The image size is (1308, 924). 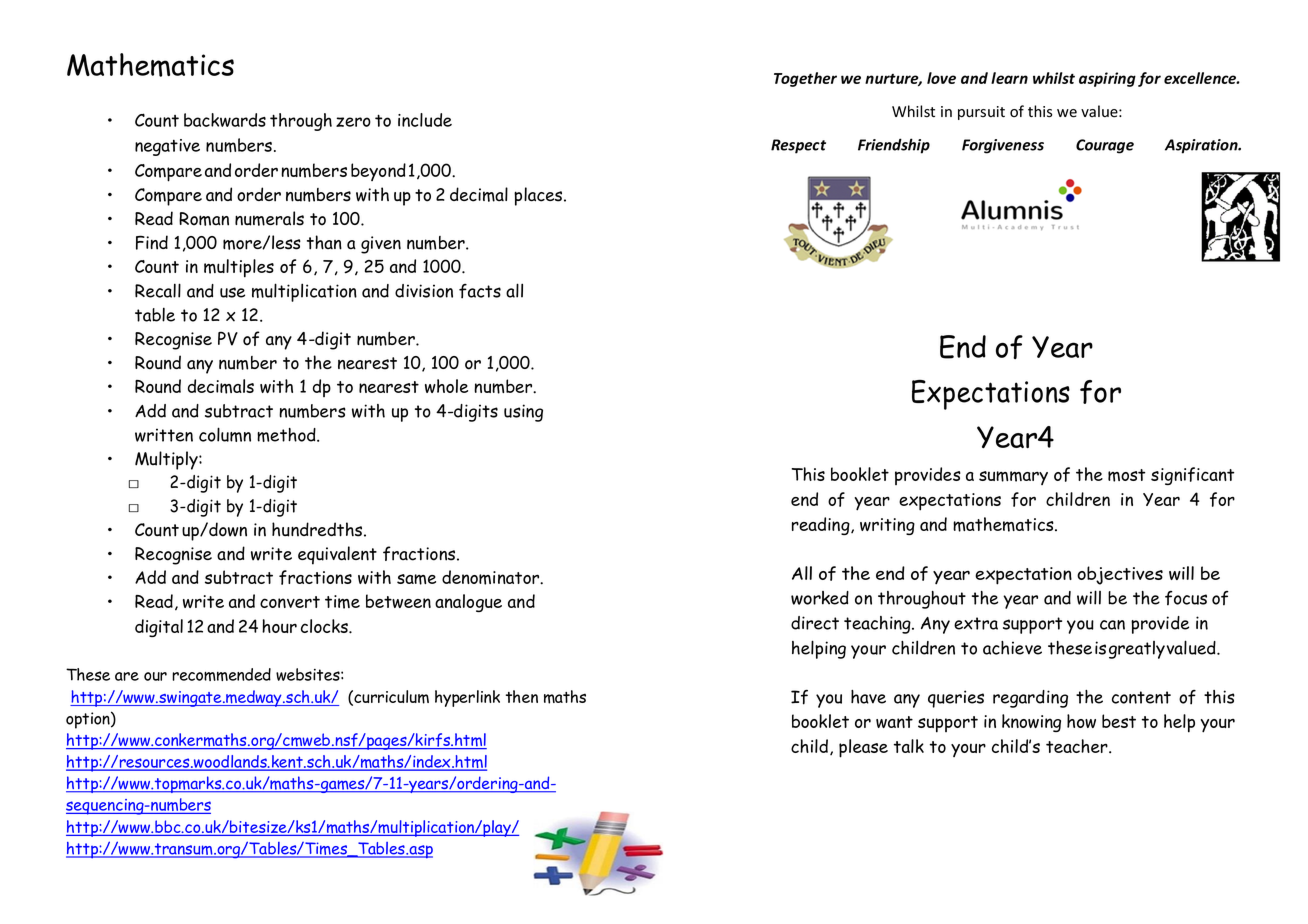 What do you see at coordinates (239, 268) in the document?
I see `multiples` at bounding box center [239, 268].
